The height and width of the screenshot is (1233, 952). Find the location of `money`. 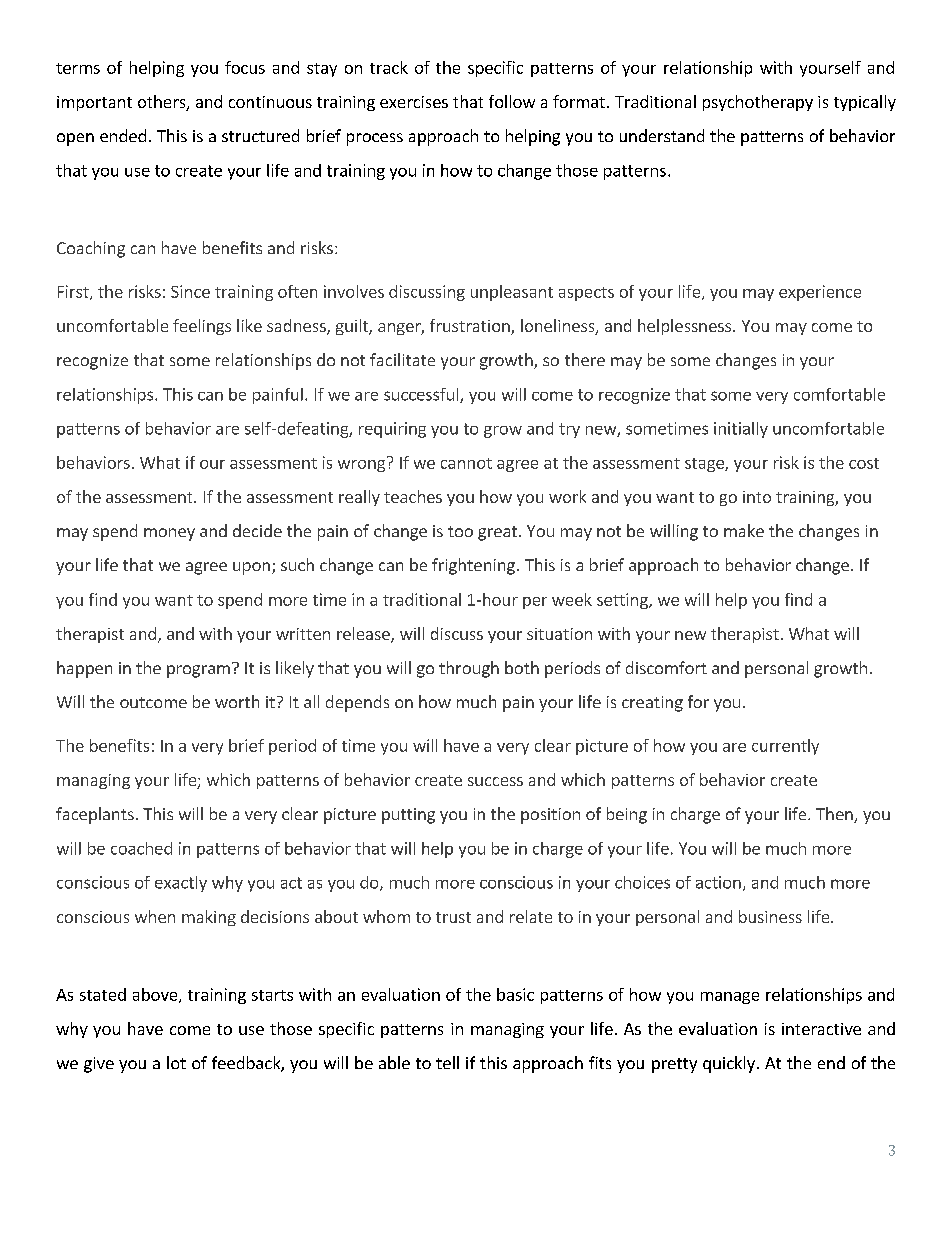

money is located at coordinates (169, 534).
